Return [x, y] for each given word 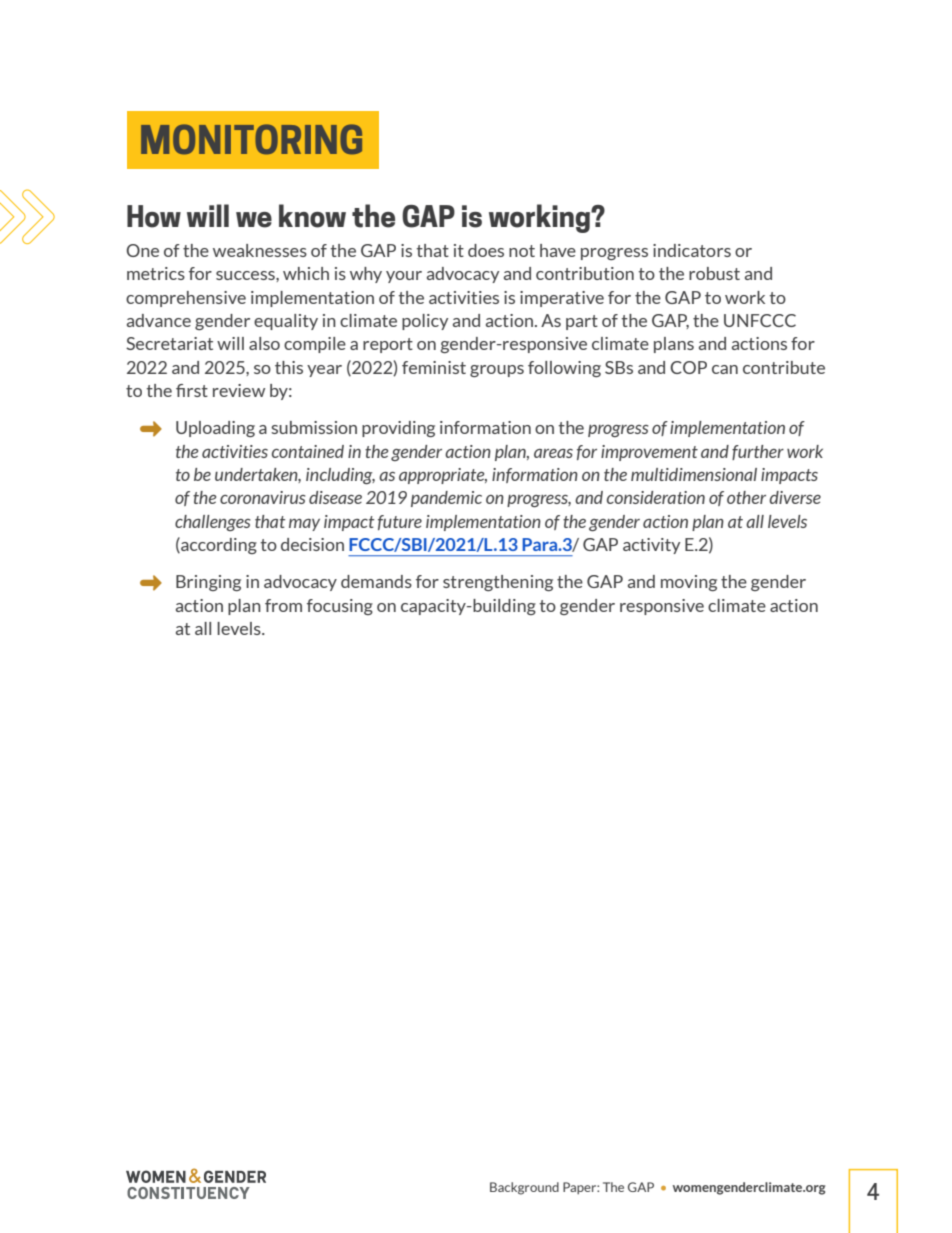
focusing [340, 607]
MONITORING [251, 139]
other [746, 497]
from [283, 605]
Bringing [208, 583]
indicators [692, 250]
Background [524, 1188]
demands [376, 581]
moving [689, 583]
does [486, 250]
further [758, 452]
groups [497, 371]
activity [651, 546]
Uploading [215, 429]
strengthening [498, 583]
